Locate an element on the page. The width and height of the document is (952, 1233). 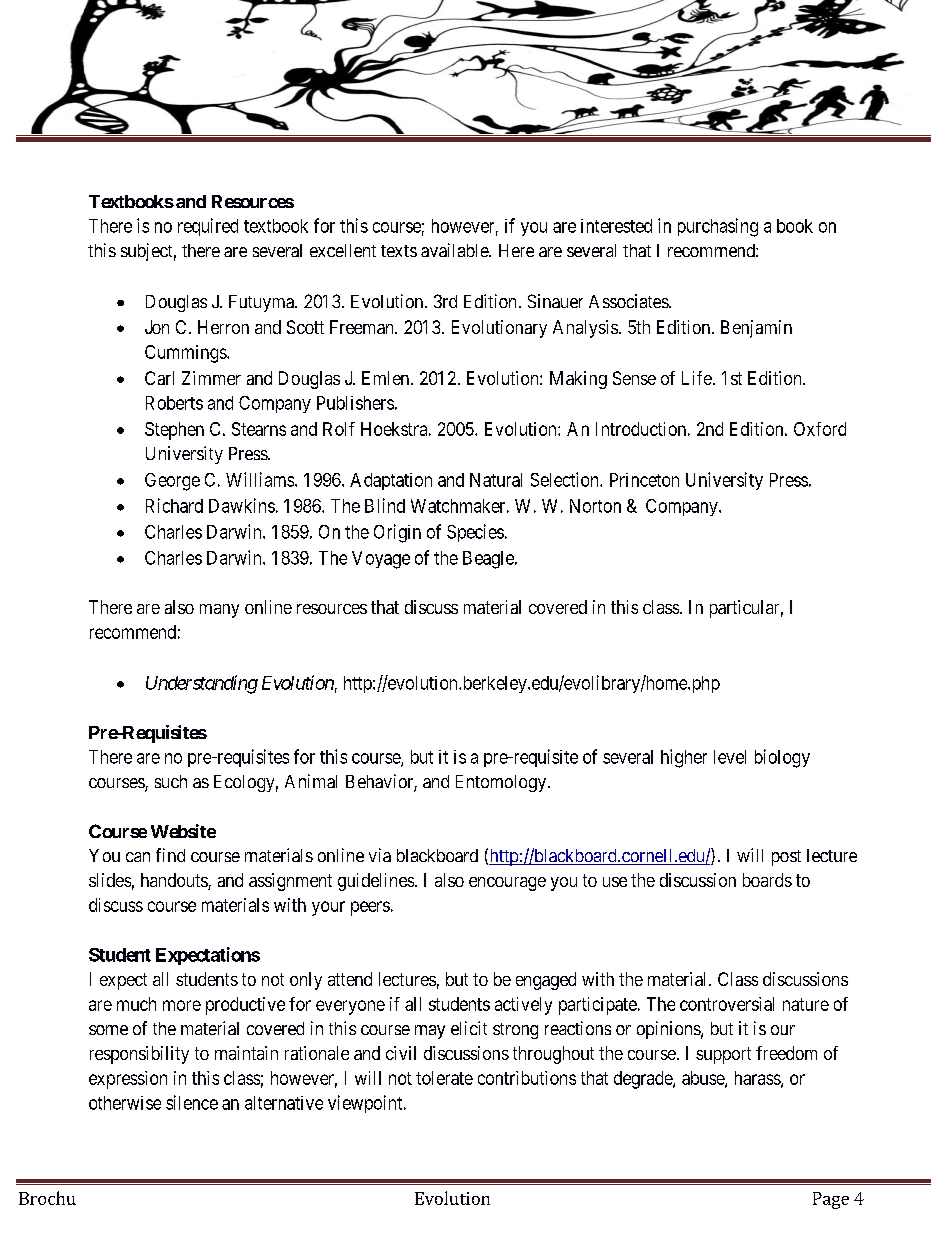
George is located at coordinates (172, 482).
